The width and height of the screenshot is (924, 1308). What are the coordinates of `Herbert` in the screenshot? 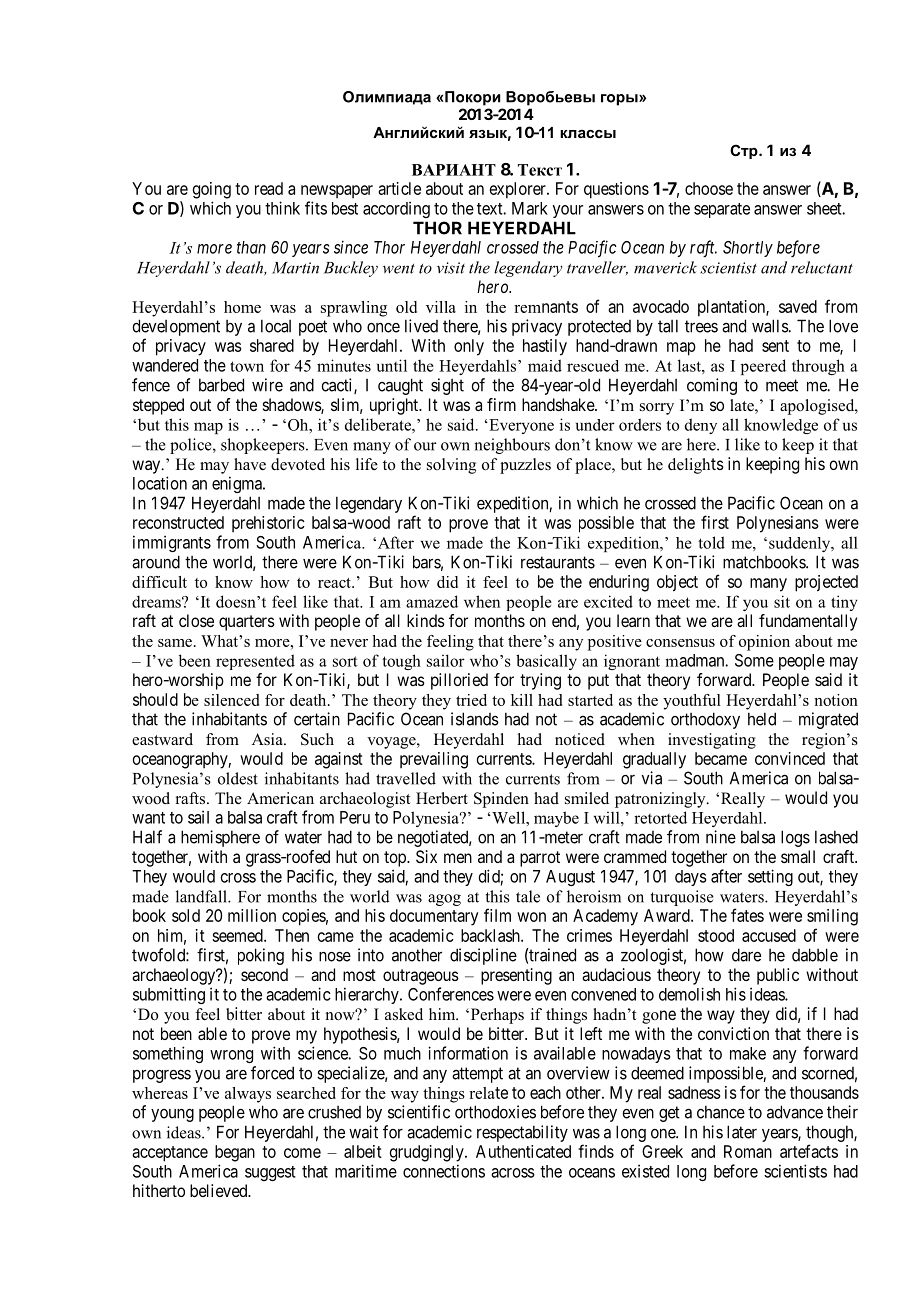 It's located at (442, 798).
